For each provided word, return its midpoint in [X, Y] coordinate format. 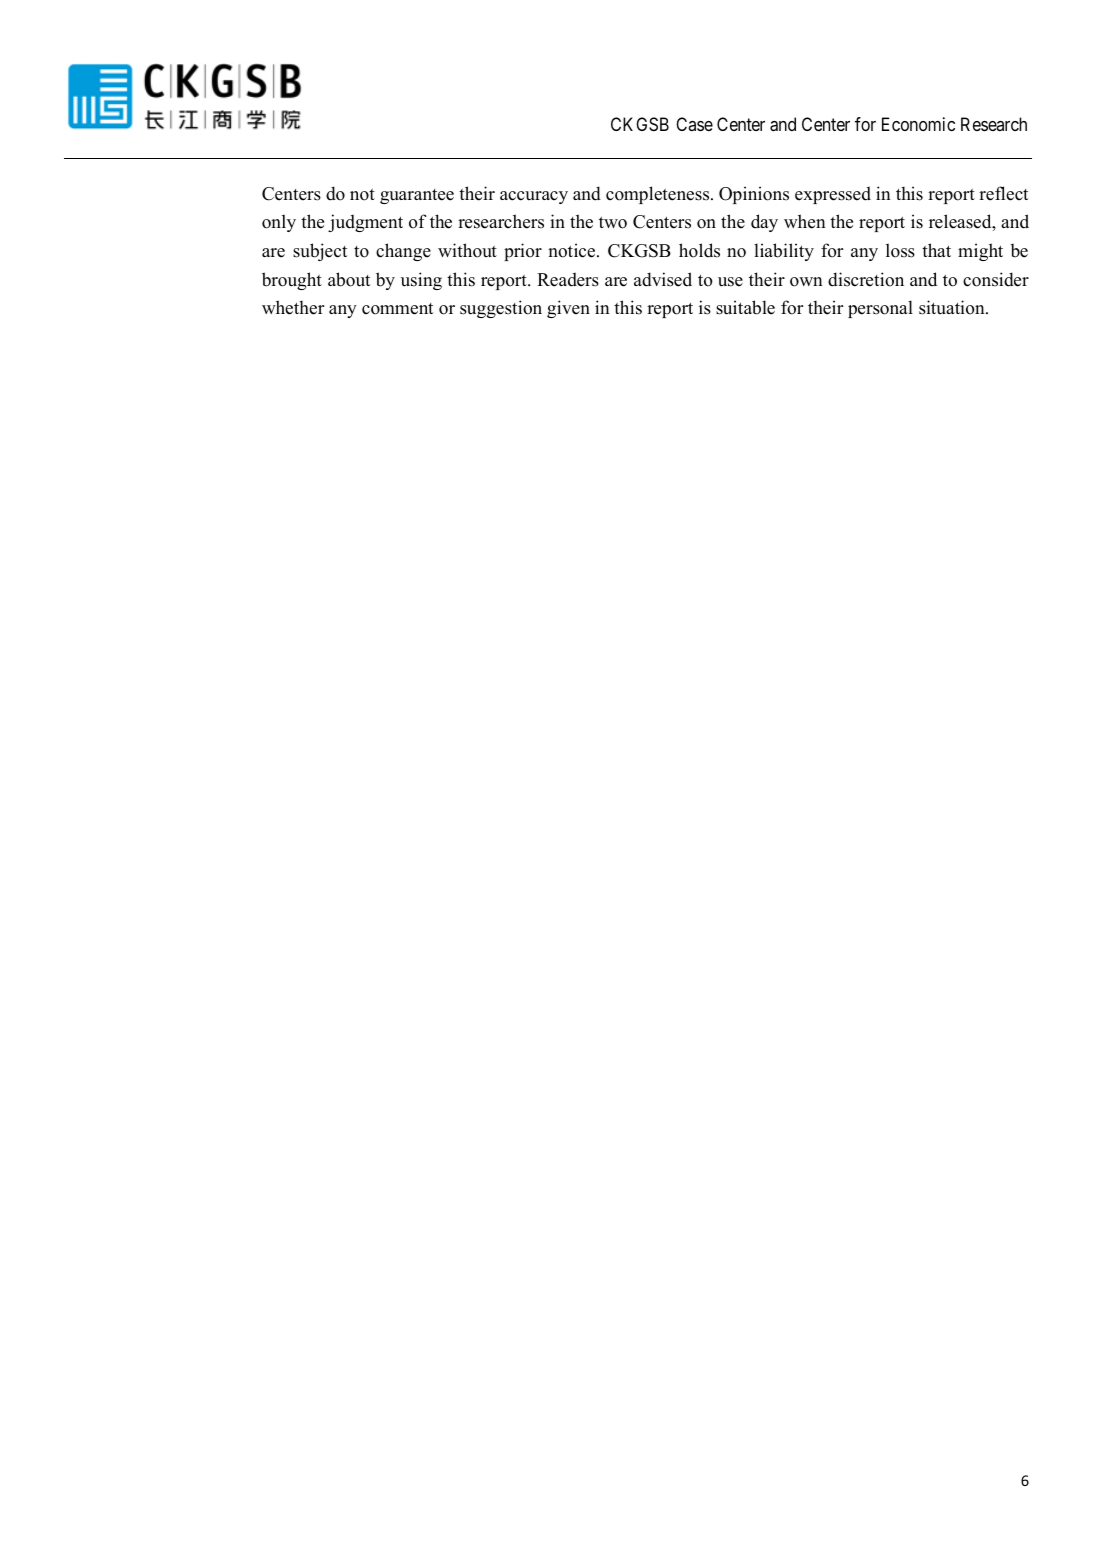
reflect [1003, 193]
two [613, 223]
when [805, 221]
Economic [918, 124]
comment [397, 309]
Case [694, 124]
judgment [365, 223]
